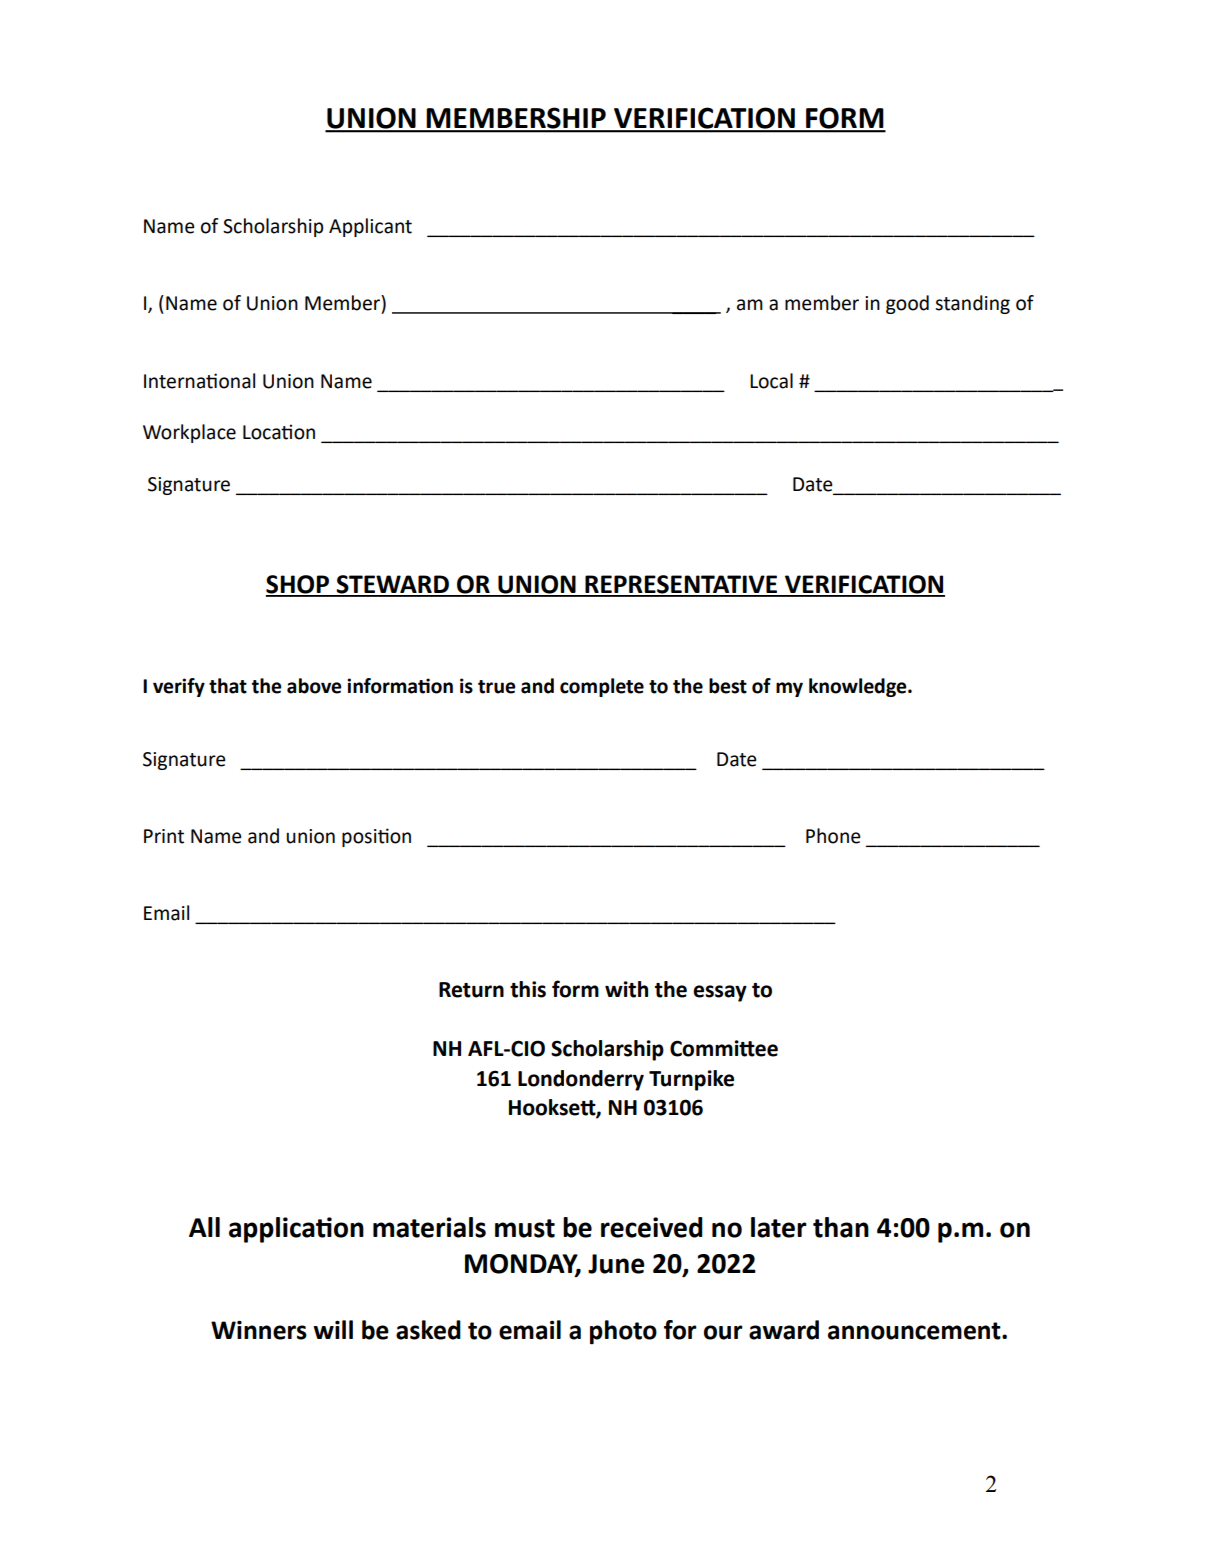 The width and height of the screenshot is (1211, 1568). I want to click on knowledge, so click(859, 687).
